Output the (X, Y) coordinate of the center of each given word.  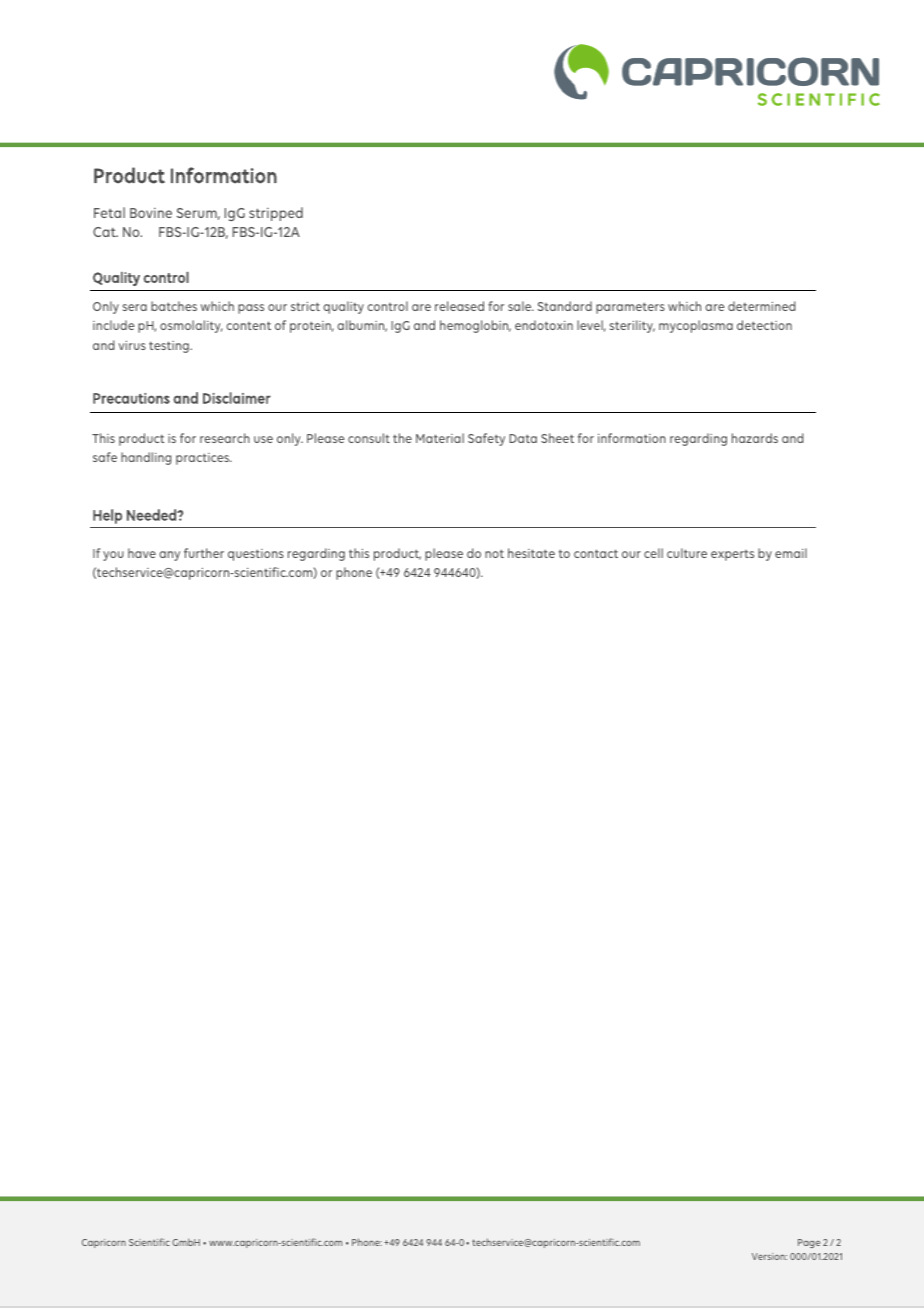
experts (732, 555)
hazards (755, 438)
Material (440, 438)
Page (809, 1243)
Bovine (151, 213)
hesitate (531, 553)
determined (762, 306)
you (113, 556)
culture (687, 553)
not (494, 553)
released (459, 306)
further (204, 553)
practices (204, 459)
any (169, 556)
